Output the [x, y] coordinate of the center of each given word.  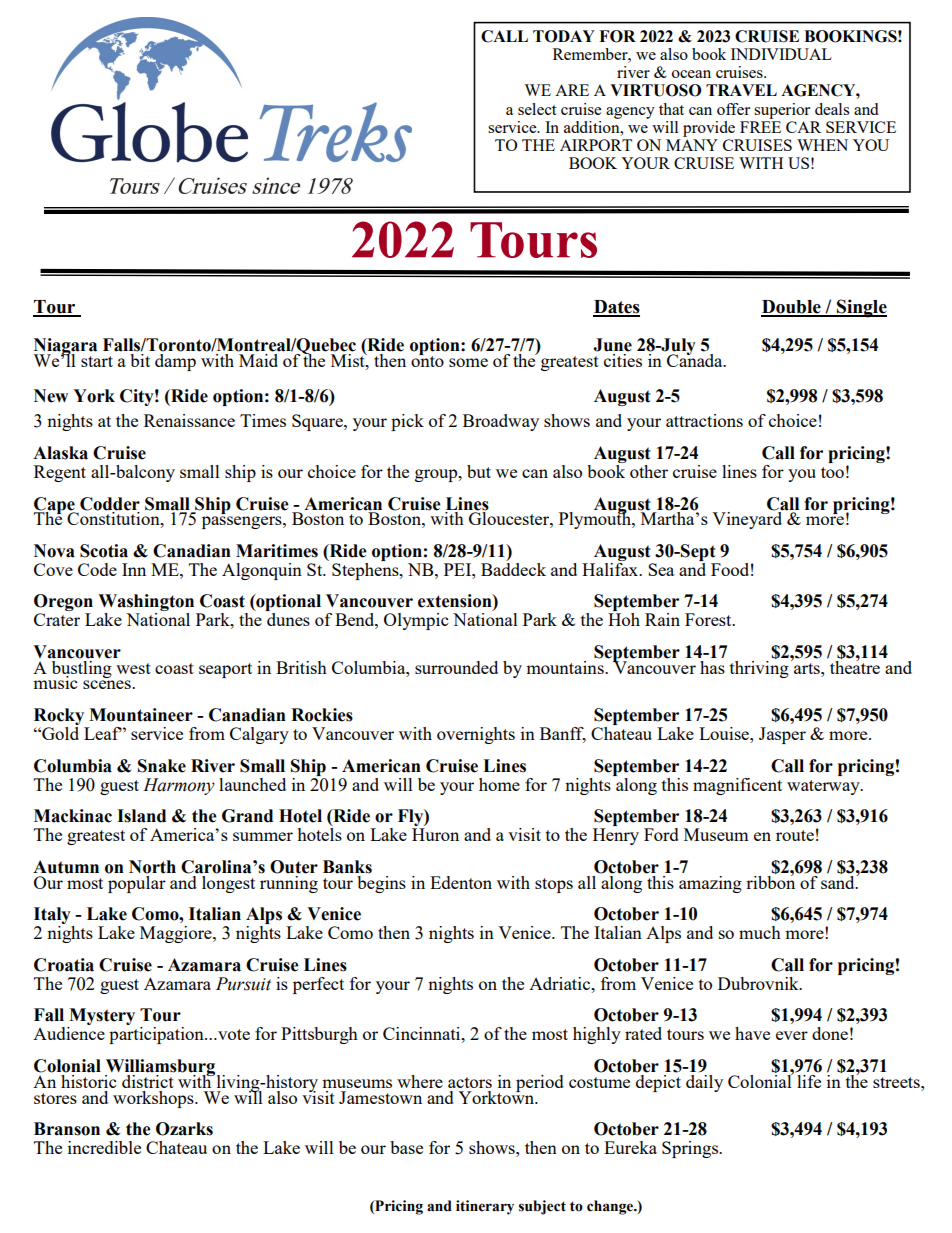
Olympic [416, 621]
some [468, 362]
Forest [709, 619]
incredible [104, 1147]
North [152, 867]
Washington [147, 604]
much [760, 932]
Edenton [461, 882]
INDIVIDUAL [781, 54]
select [537, 109]
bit [140, 360]
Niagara [65, 348]
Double [792, 308]
